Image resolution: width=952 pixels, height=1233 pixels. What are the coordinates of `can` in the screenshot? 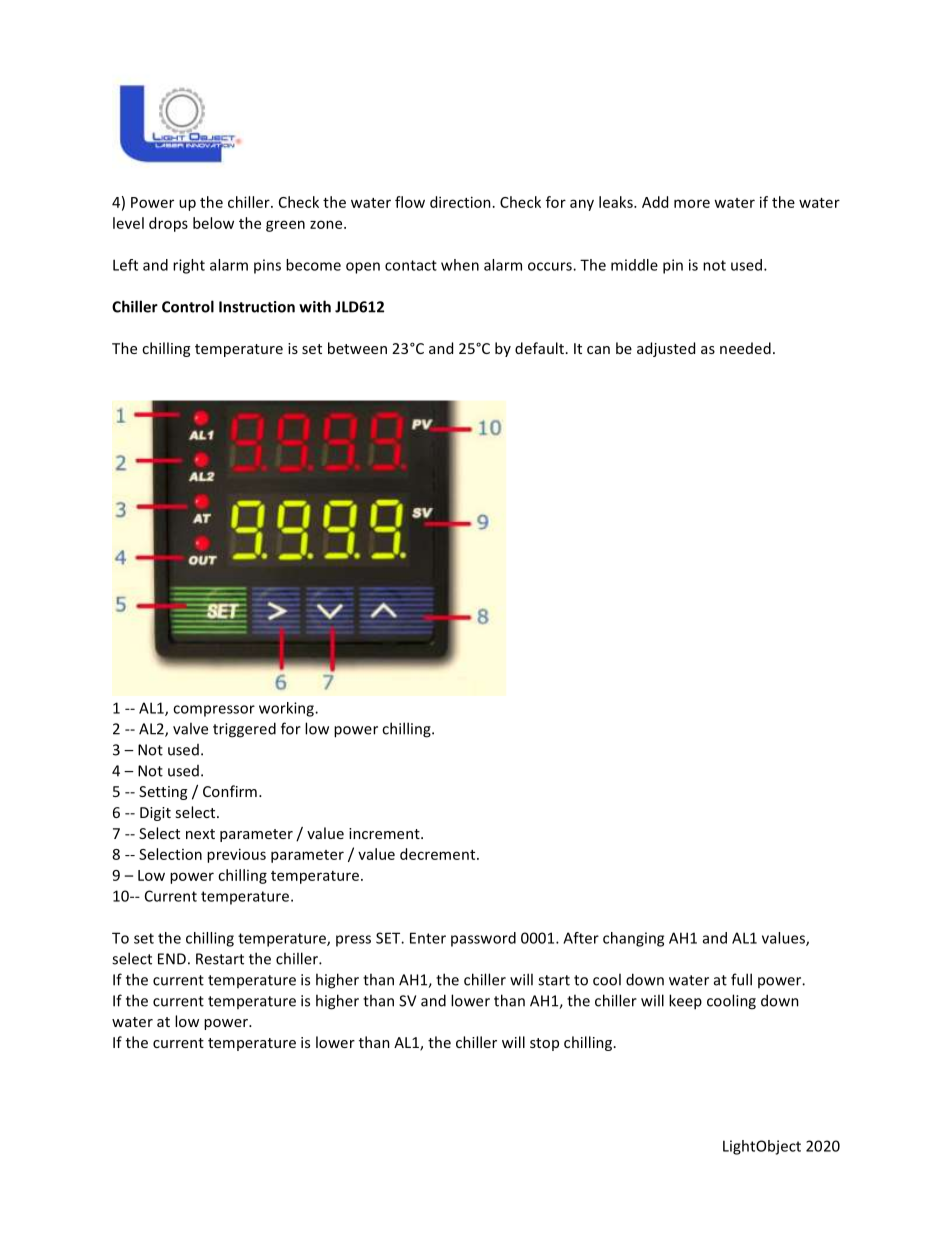 It's located at (598, 350).
